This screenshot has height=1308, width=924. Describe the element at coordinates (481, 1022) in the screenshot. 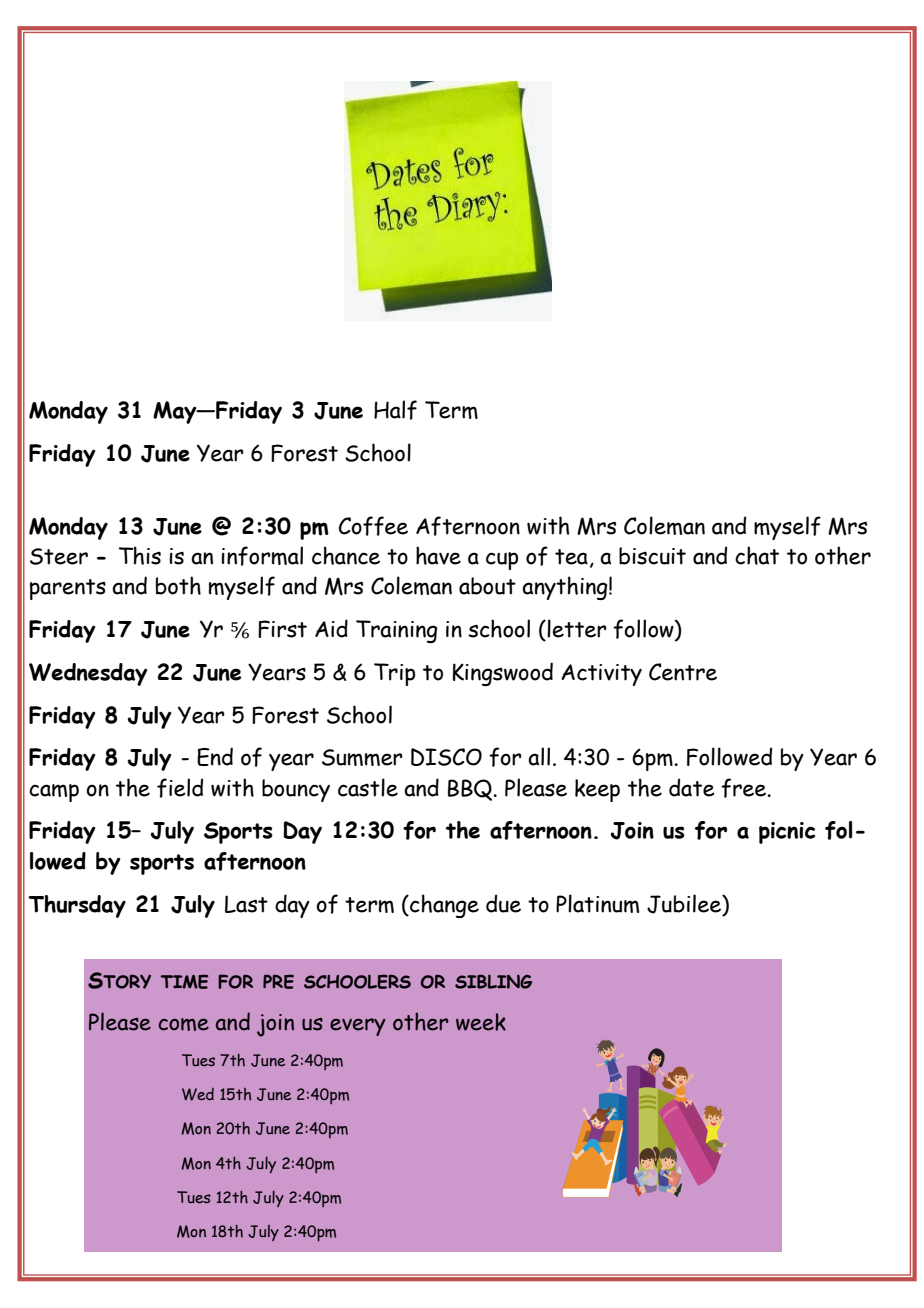

I see `week` at that location.
